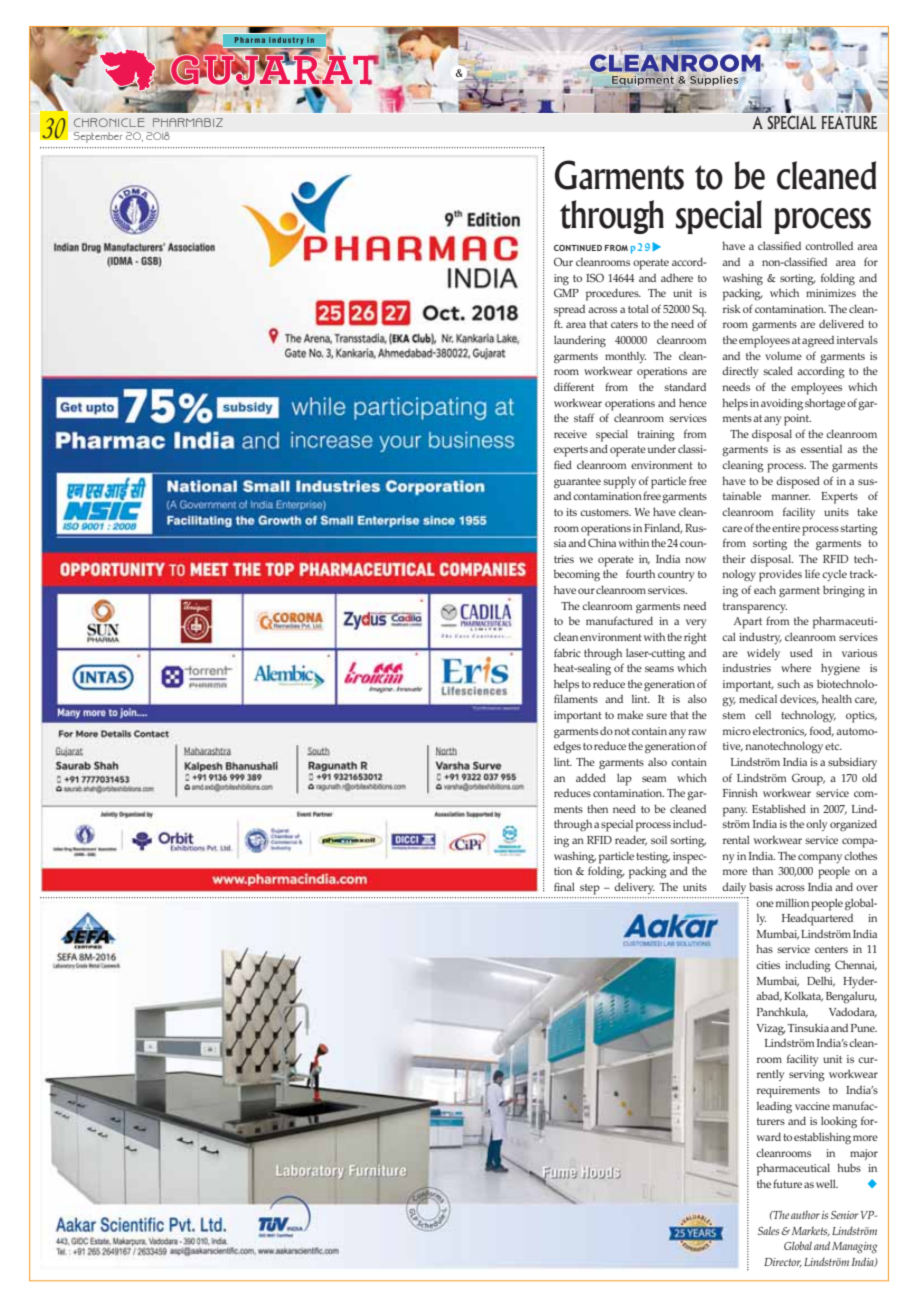 Image resolution: width=924 pixels, height=1308 pixels. What do you see at coordinates (783, 1263) in the screenshot?
I see `Director` at bounding box center [783, 1263].
